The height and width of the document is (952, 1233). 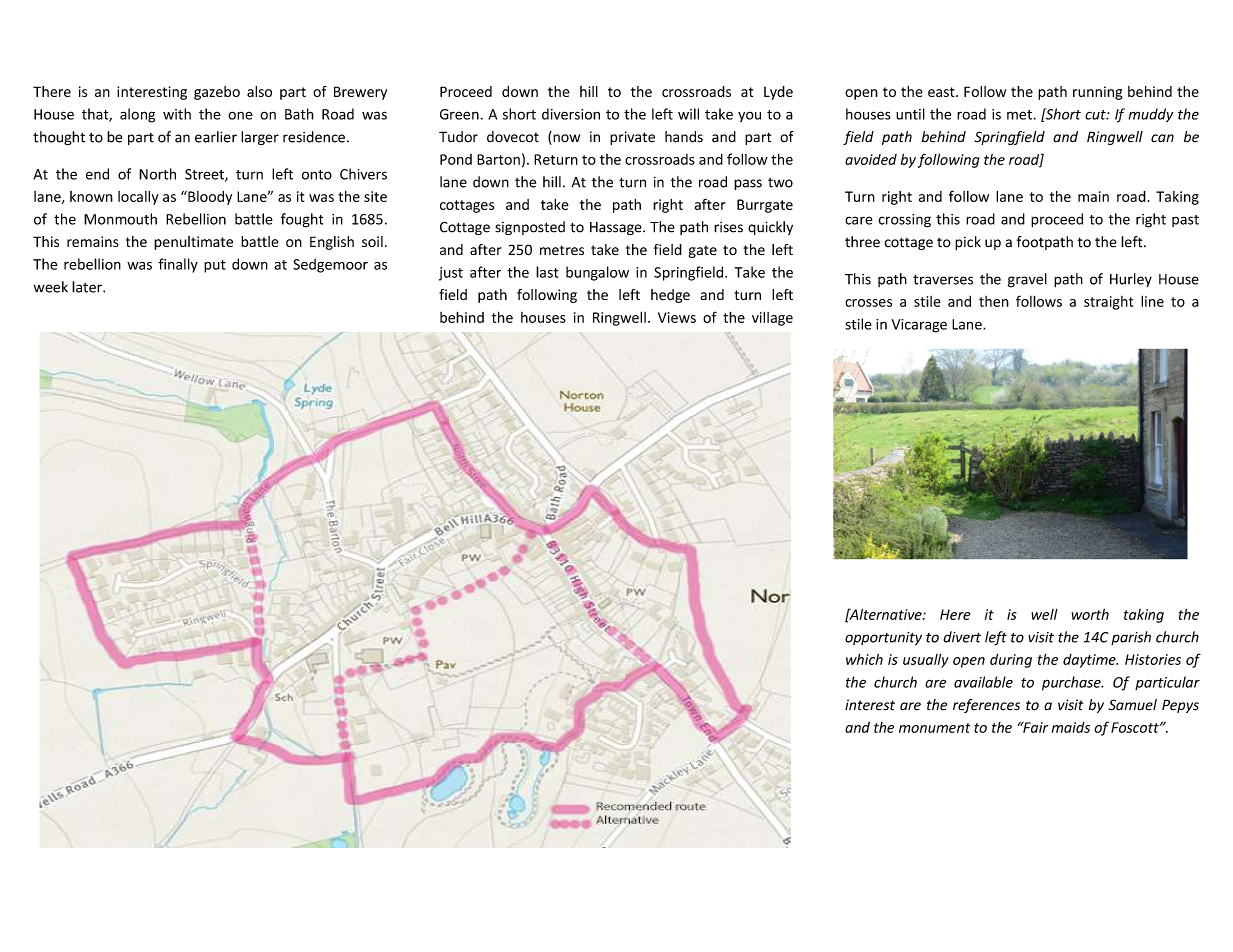 What do you see at coordinates (864, 659) in the document?
I see `which` at bounding box center [864, 659].
